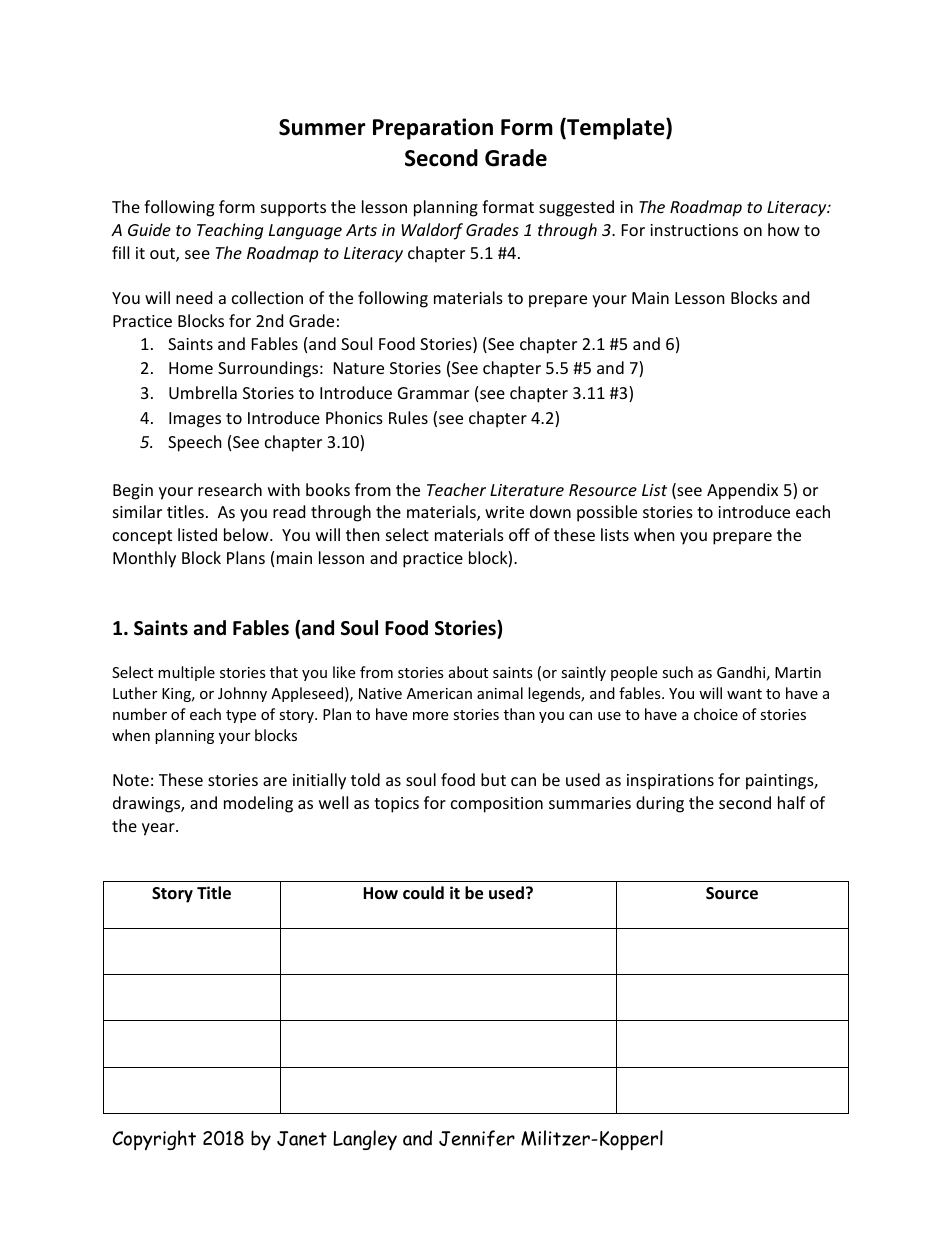 The height and width of the screenshot is (1233, 952). I want to click on multiple, so click(186, 673).
